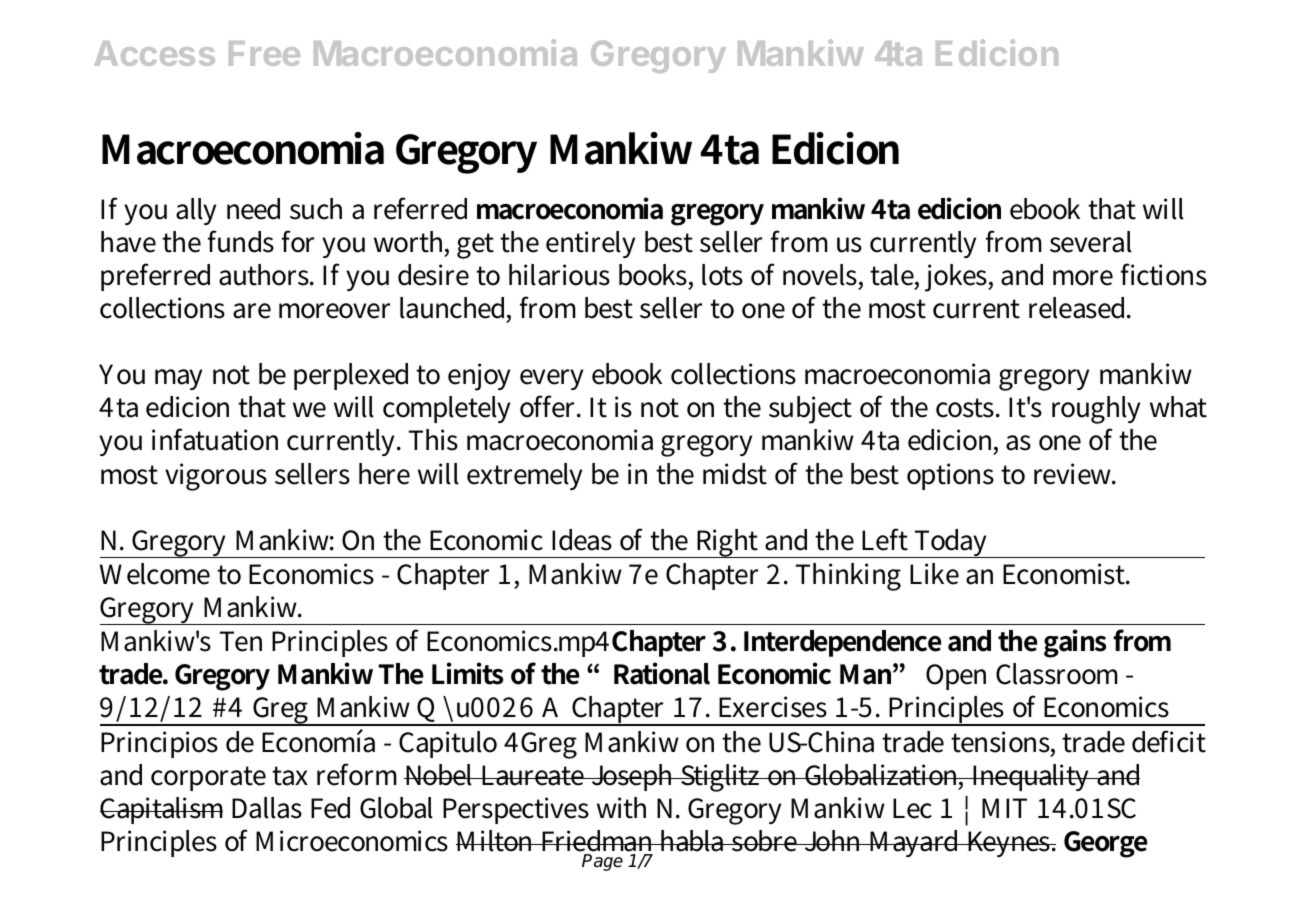 This page has width=1311, height=924. What do you see at coordinates (590, 244) in the page?
I see `entirely` at bounding box center [590, 244].
